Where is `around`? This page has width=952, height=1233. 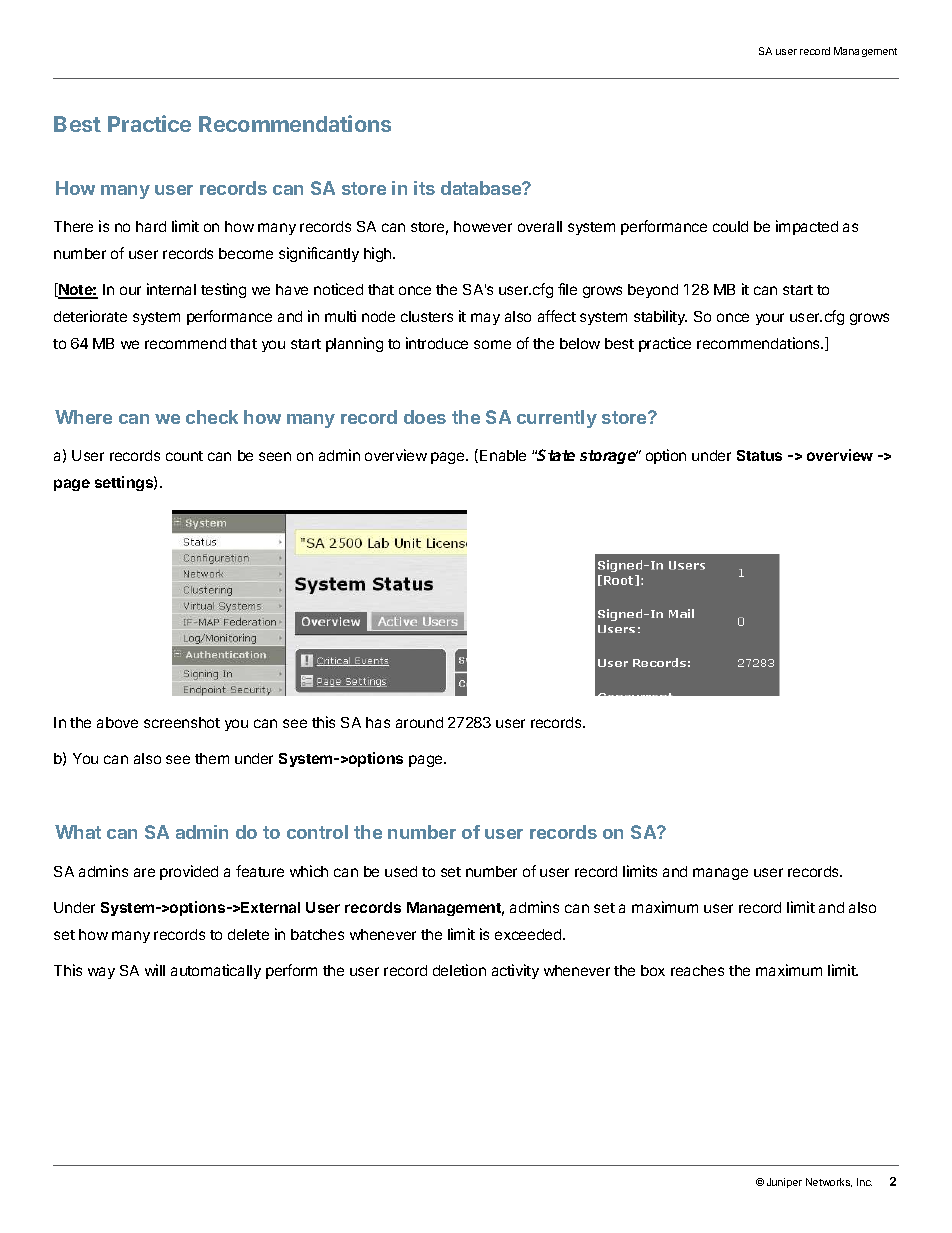
around is located at coordinates (419, 722).
